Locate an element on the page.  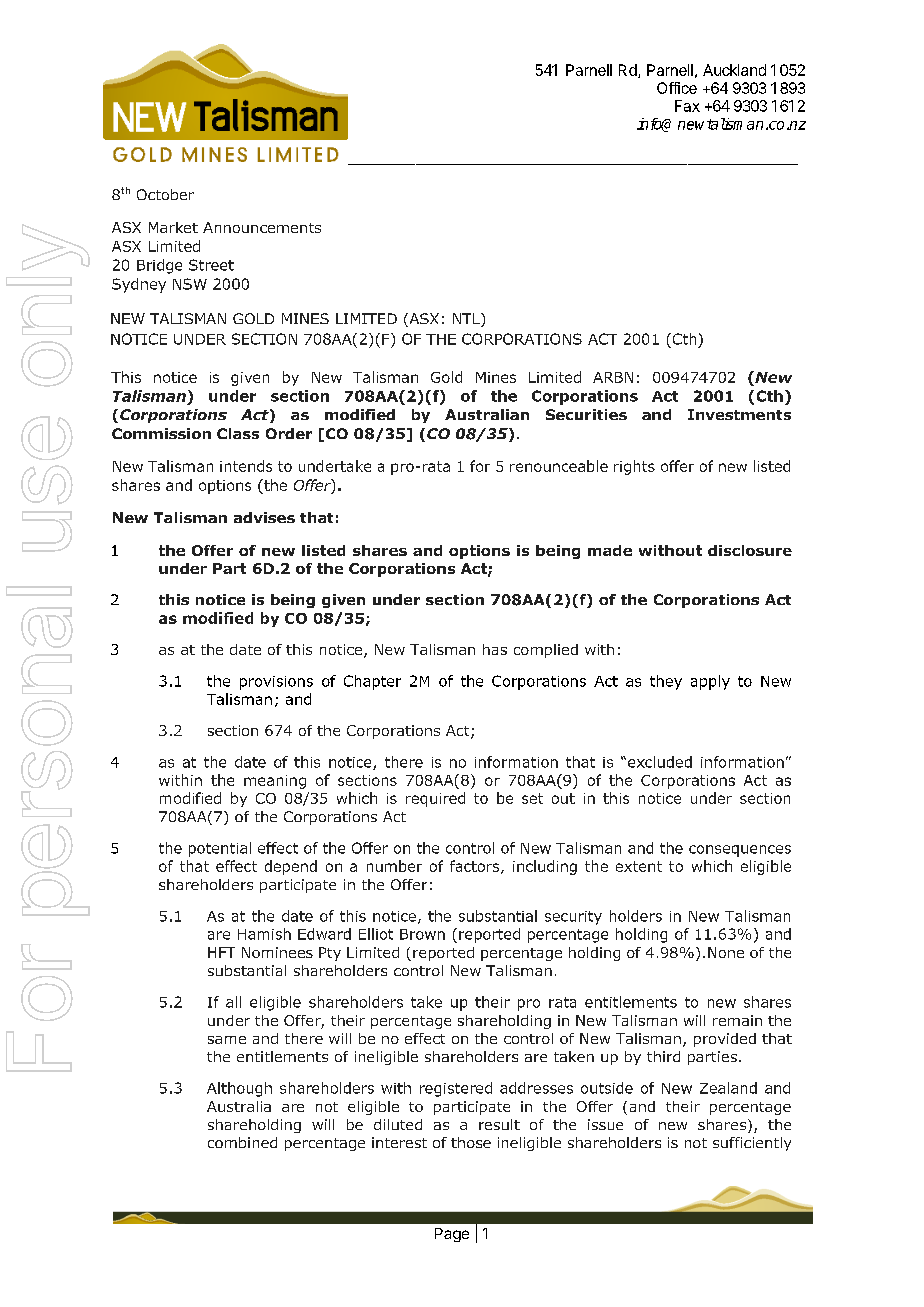
Fax is located at coordinates (687, 106).
